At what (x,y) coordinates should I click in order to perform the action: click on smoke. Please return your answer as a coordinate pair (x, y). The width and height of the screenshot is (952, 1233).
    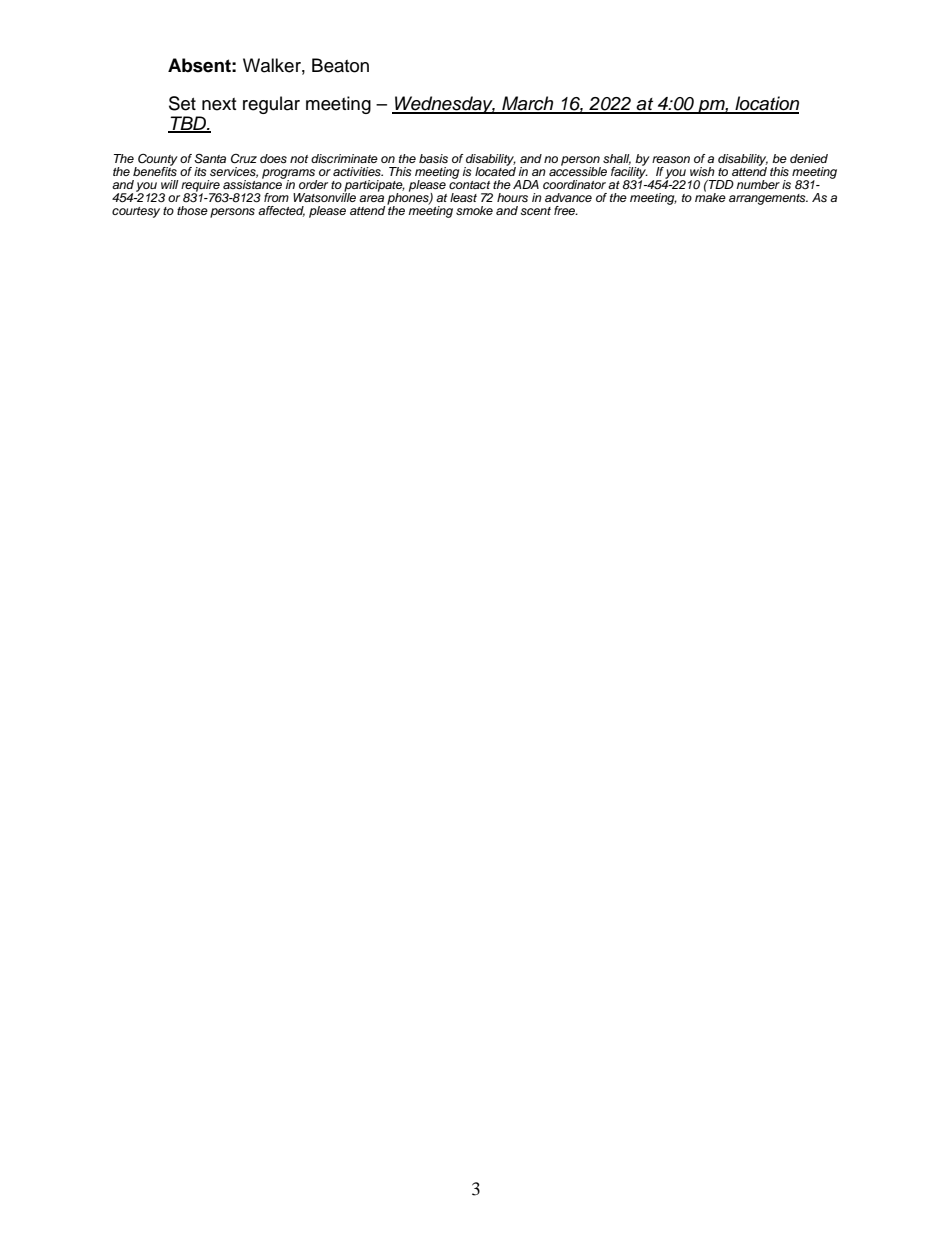
    Looking at the image, I should click on (474, 210).
